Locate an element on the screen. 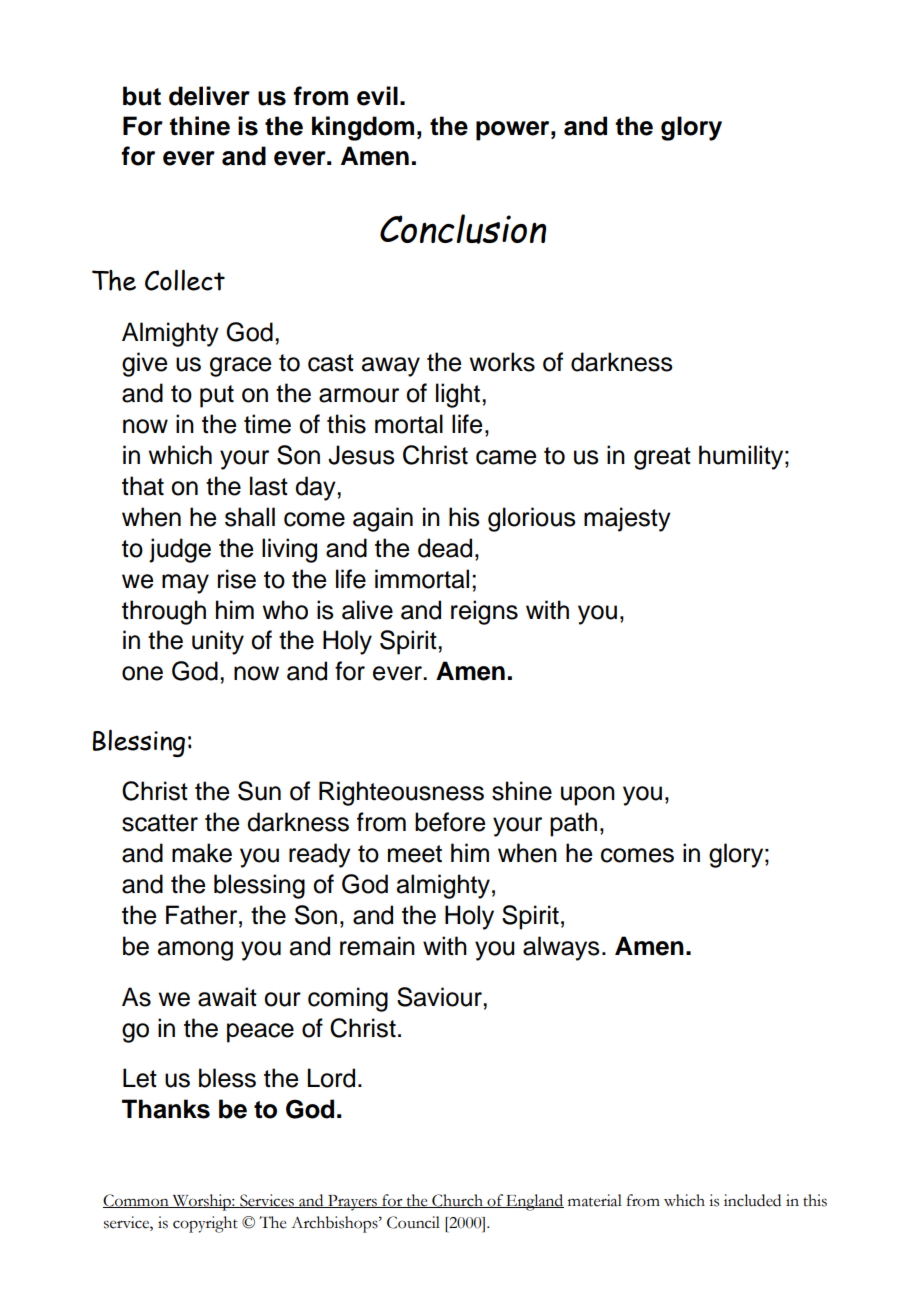 This screenshot has width=924, height=1313. copyright is located at coordinates (205, 1224).
